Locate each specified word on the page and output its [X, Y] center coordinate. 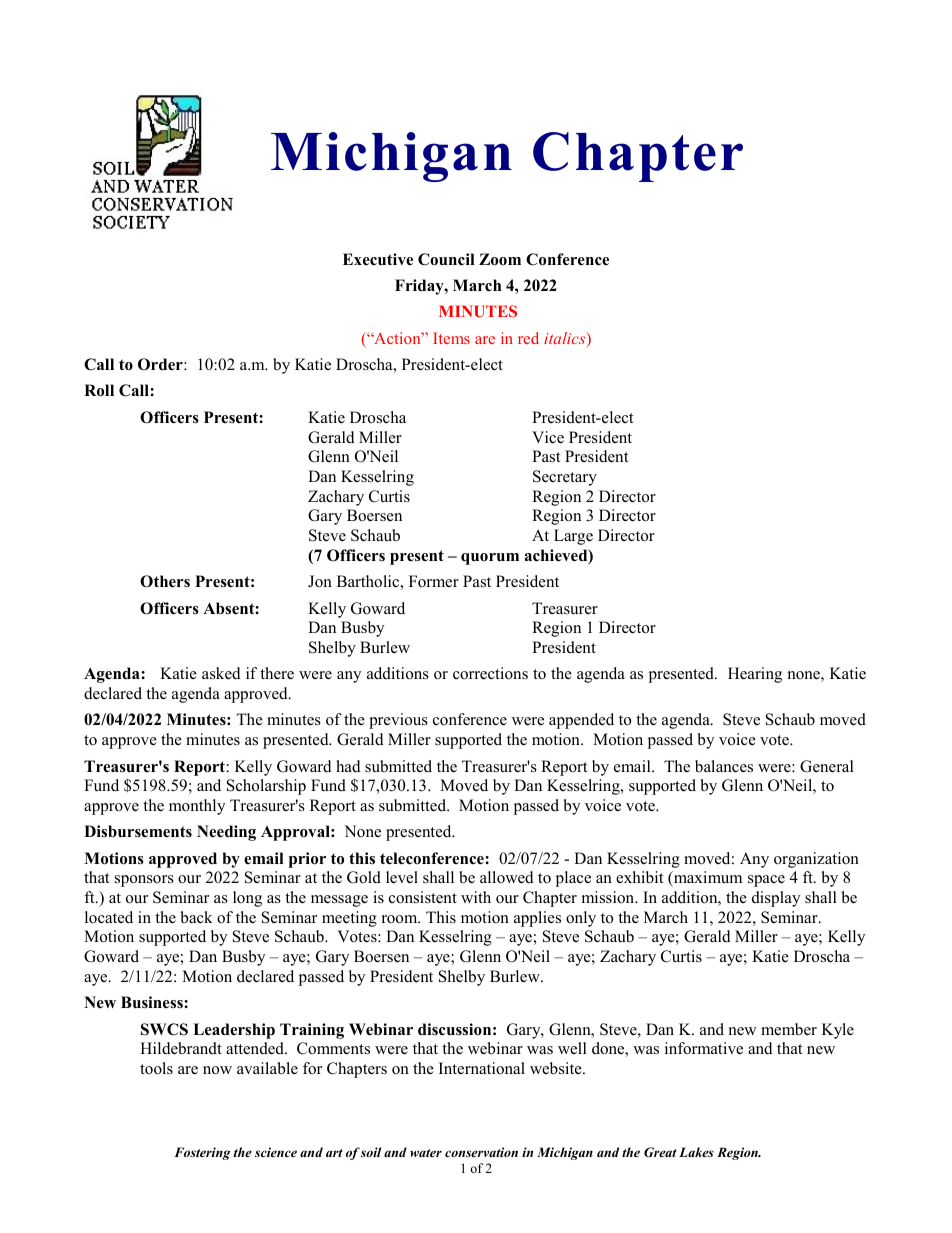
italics [566, 339]
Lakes [696, 1152]
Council [446, 259]
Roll [99, 390]
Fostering [202, 1153]
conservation [481, 1152]
